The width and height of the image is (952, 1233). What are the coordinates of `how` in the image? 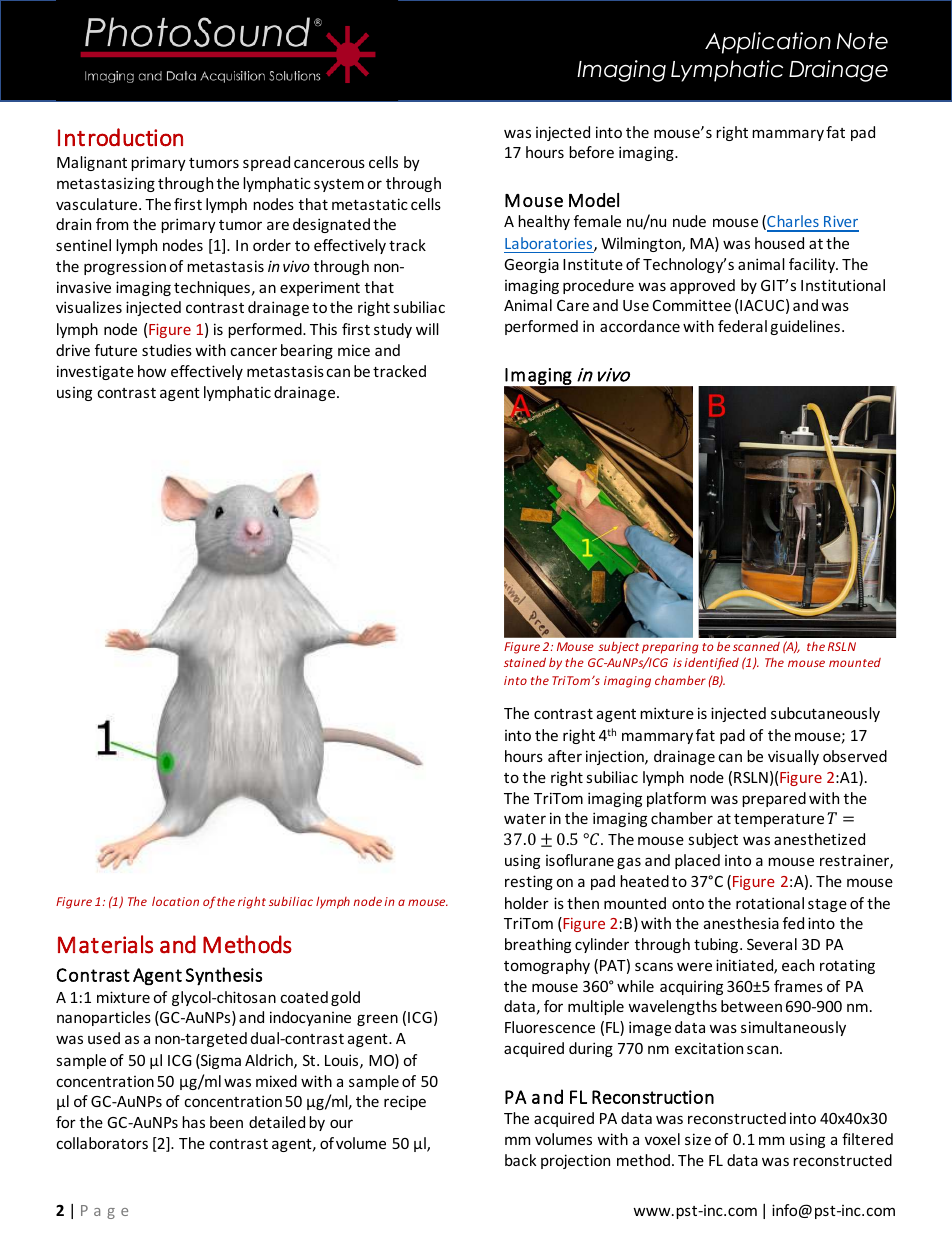 It's located at (152, 371).
